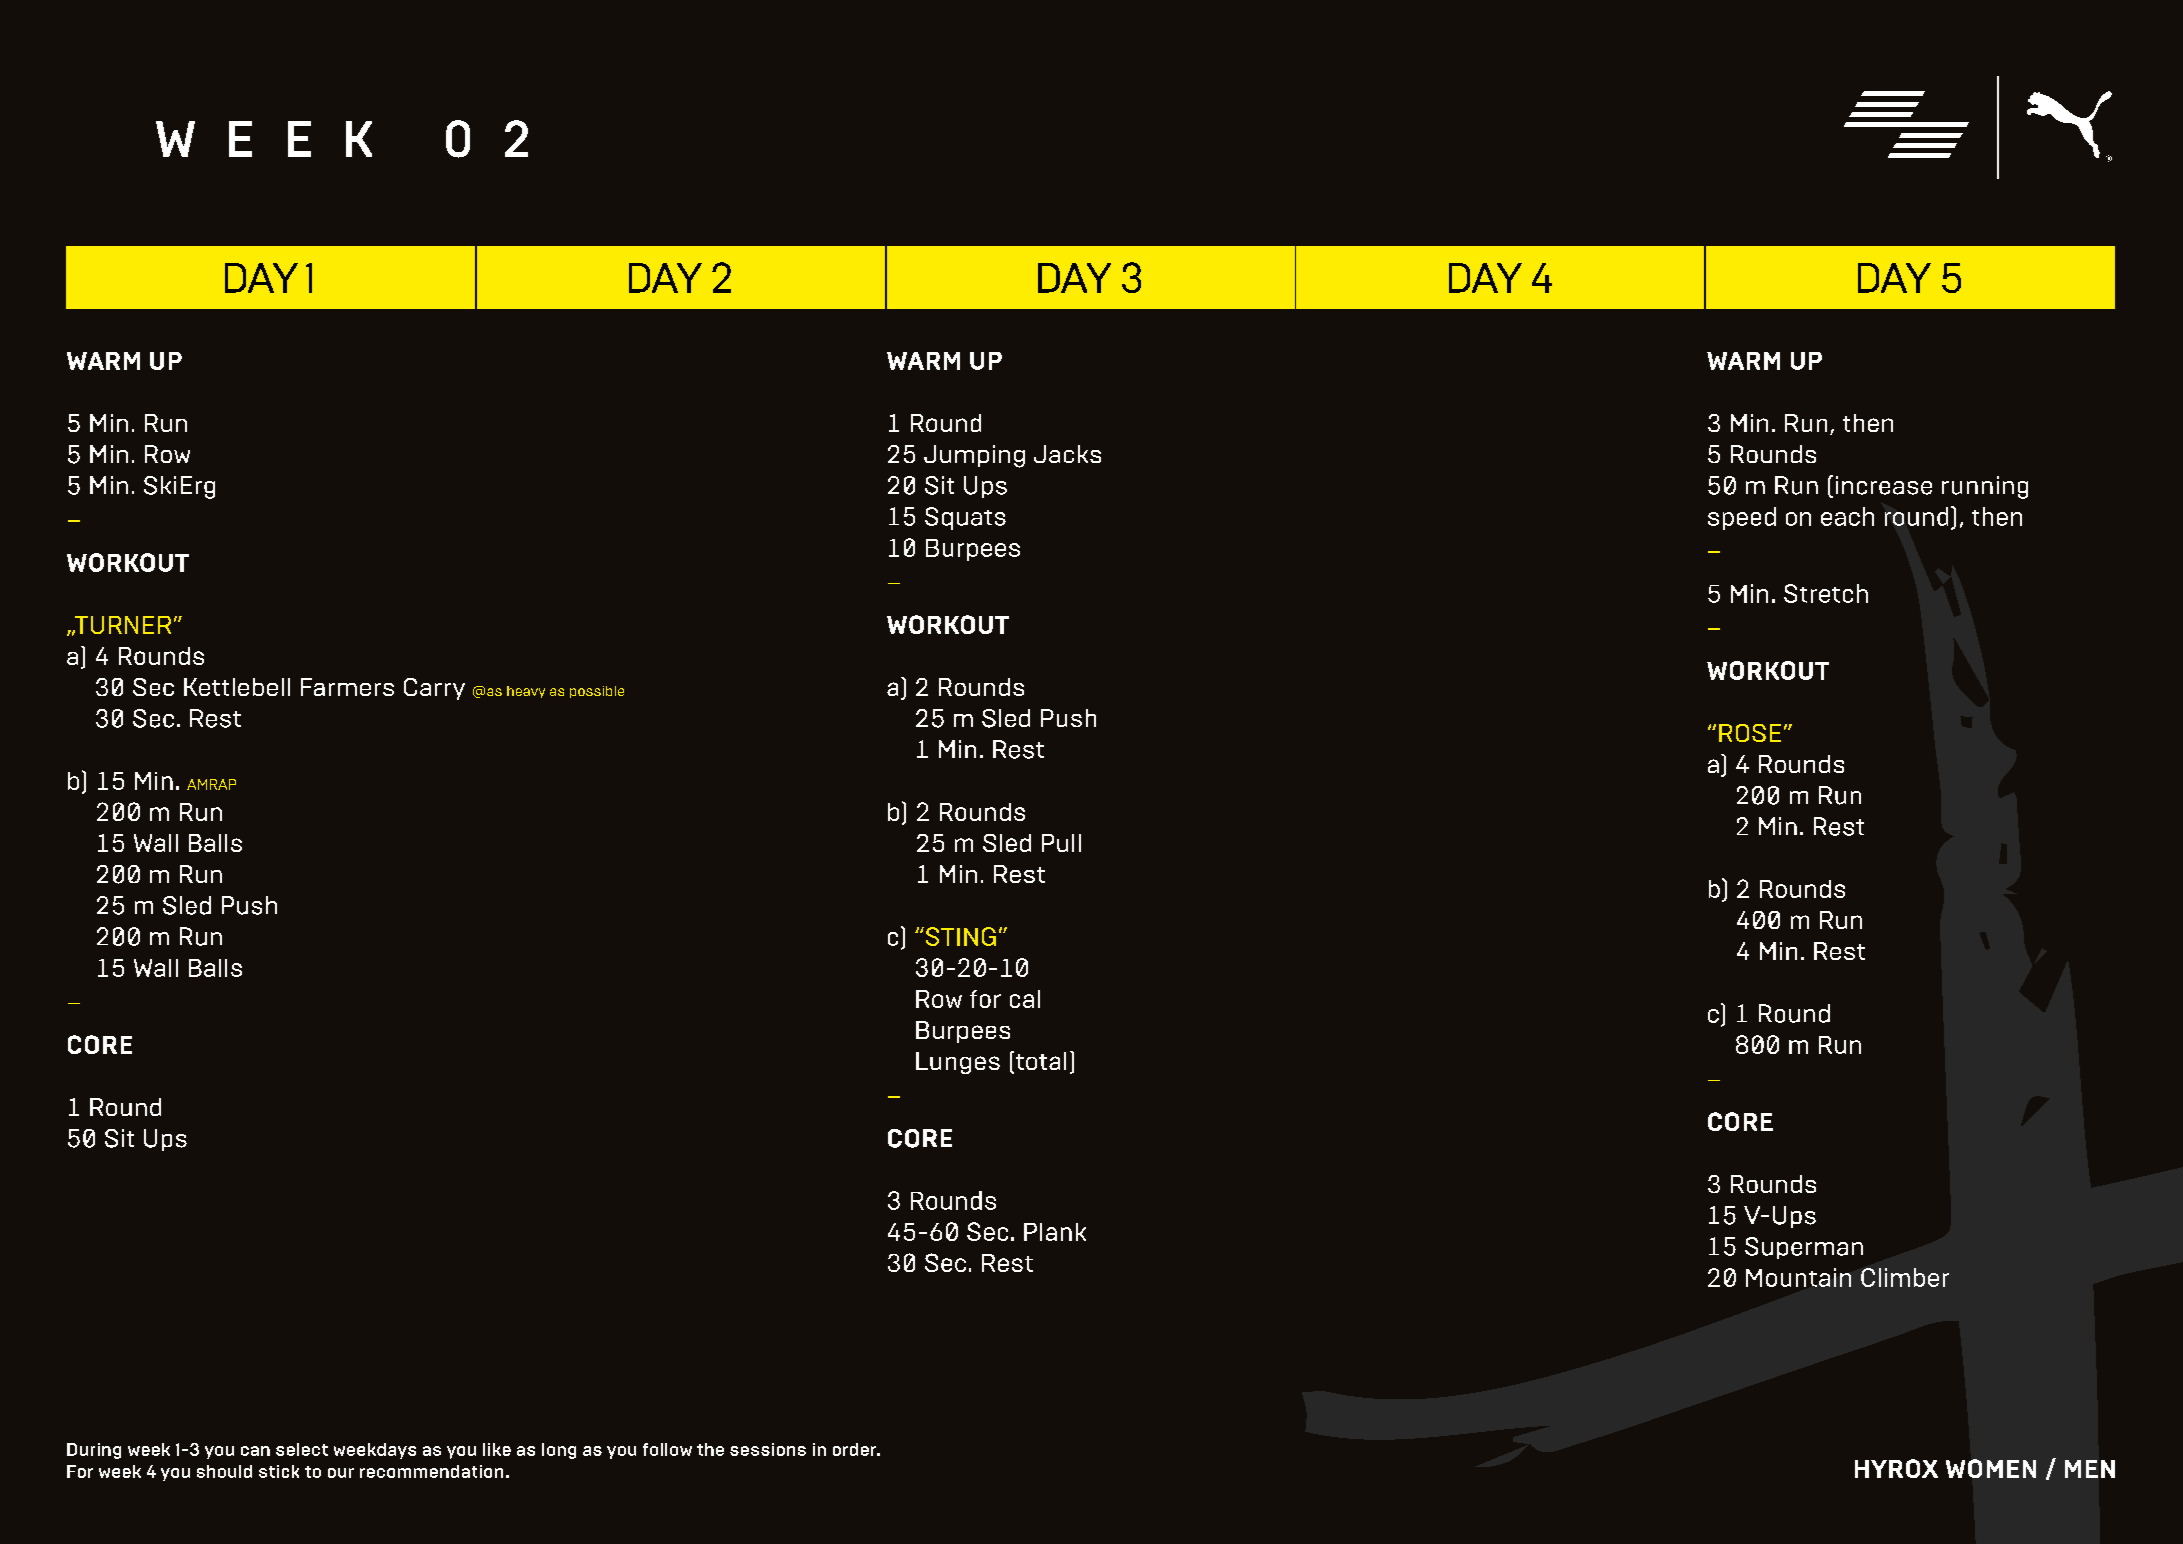 This document has height=1544, width=2183. Describe the element at coordinates (1025, 999) in the document. I see `cal` at that location.
